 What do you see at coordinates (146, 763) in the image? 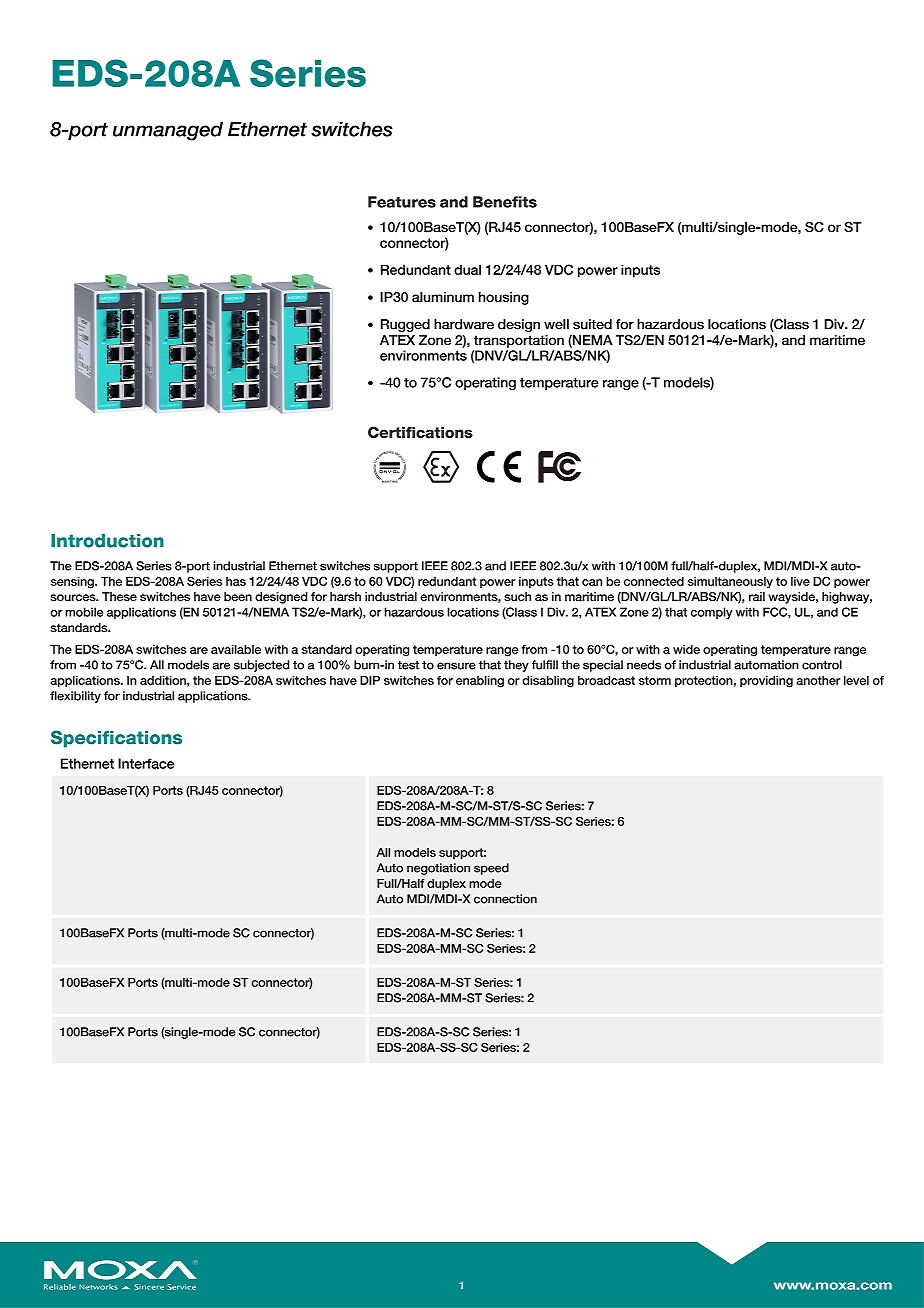
I see `Interface` at bounding box center [146, 763].
